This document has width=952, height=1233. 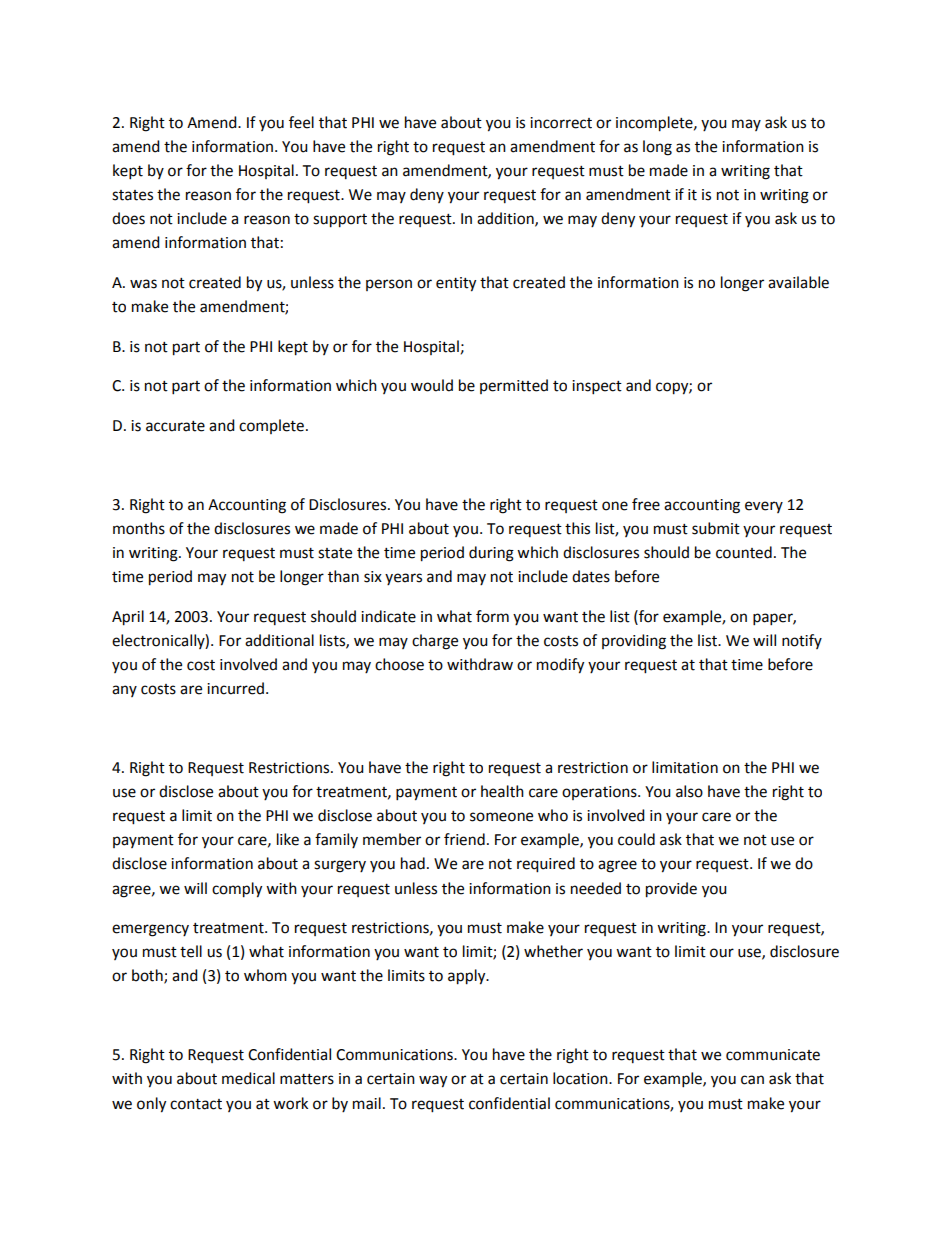 I want to click on can, so click(x=752, y=1080).
